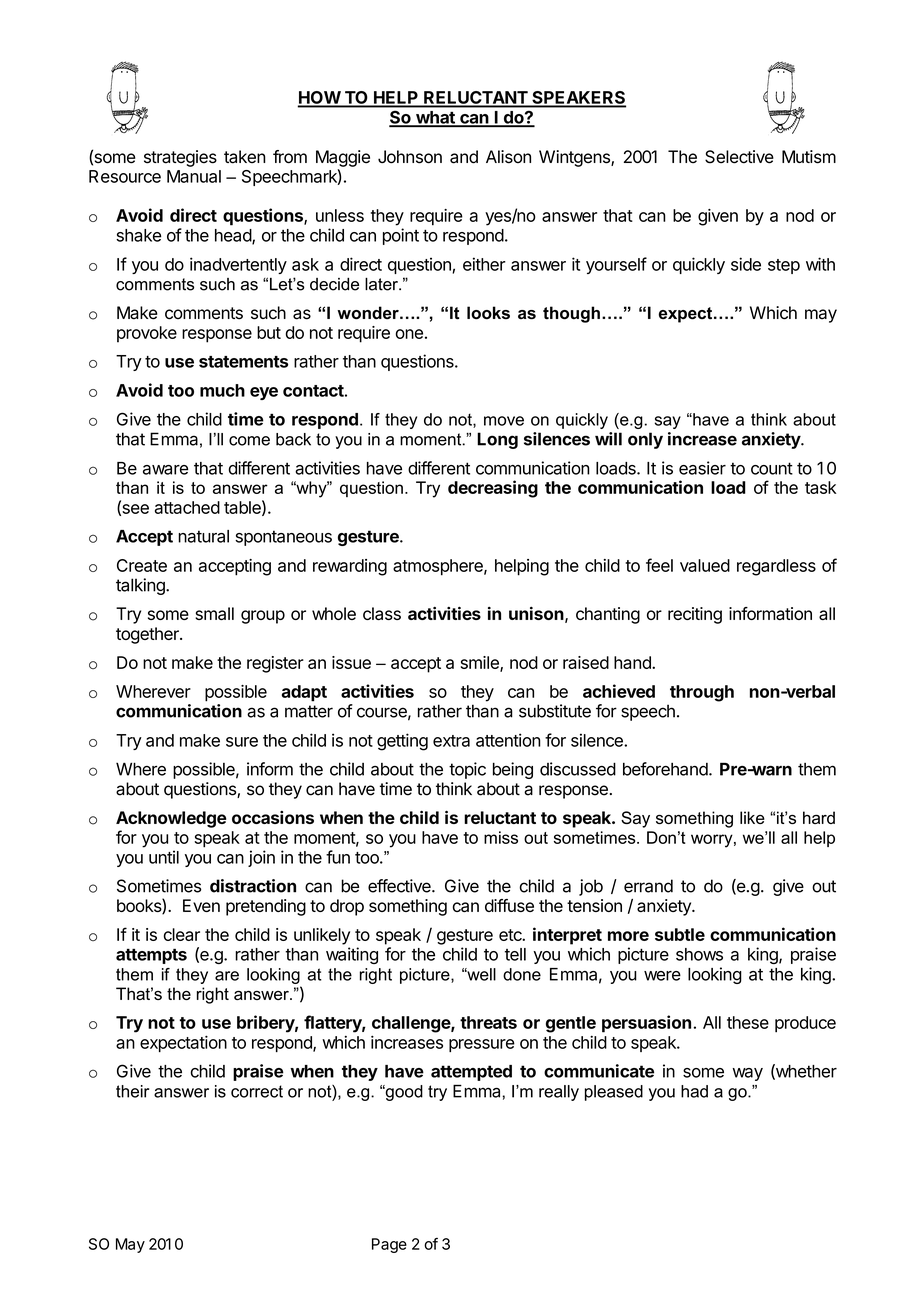 The image size is (924, 1308). Describe the element at coordinates (501, 837) in the screenshot. I see `miss` at that location.
